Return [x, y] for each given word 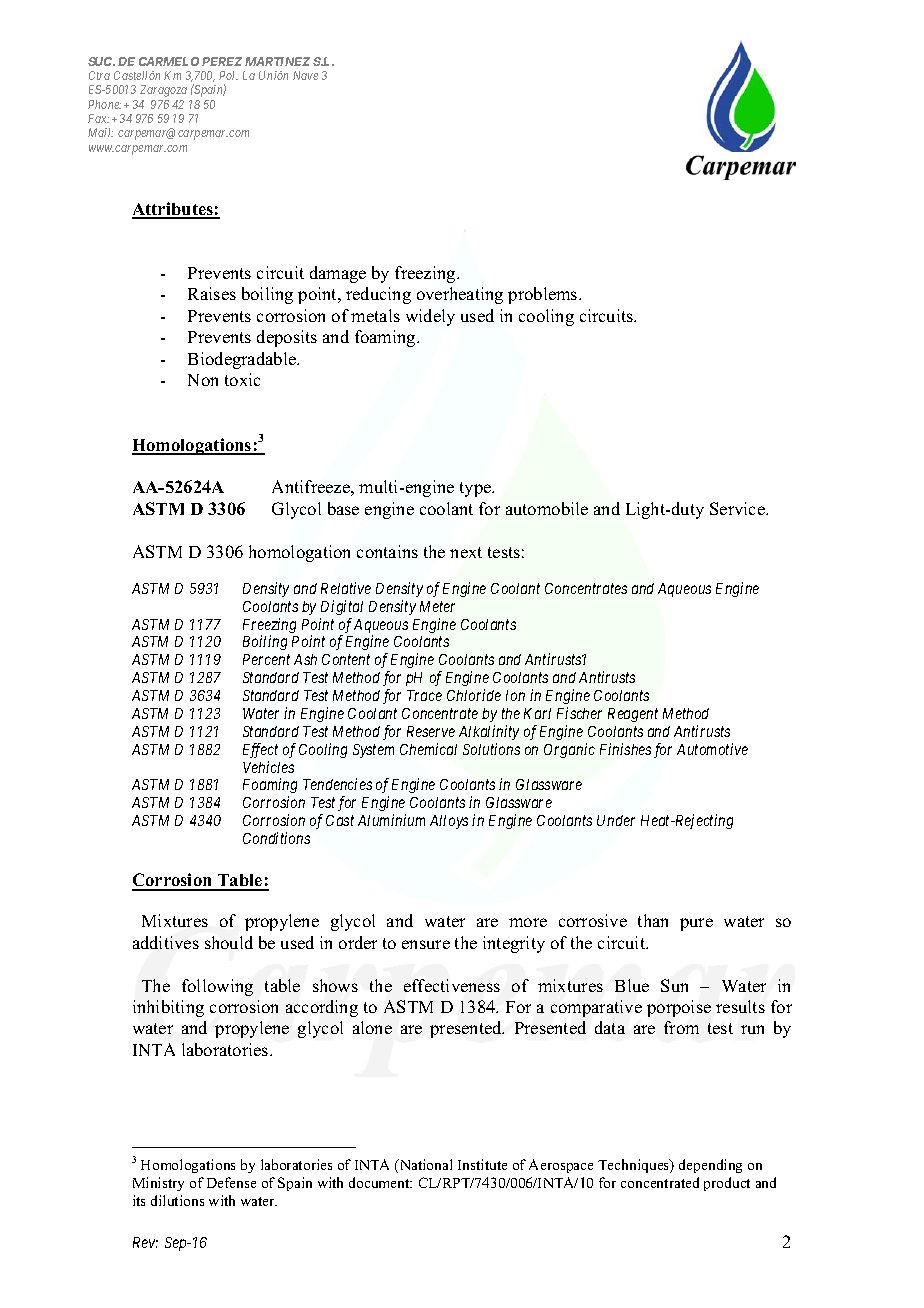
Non [203, 380]
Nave [305, 75]
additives [166, 942]
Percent [266, 659]
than [653, 920]
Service [738, 508]
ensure [426, 944]
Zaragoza [163, 91]
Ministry [158, 1184]
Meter [437, 606]
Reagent [633, 715]
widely [430, 317]
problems [544, 295]
